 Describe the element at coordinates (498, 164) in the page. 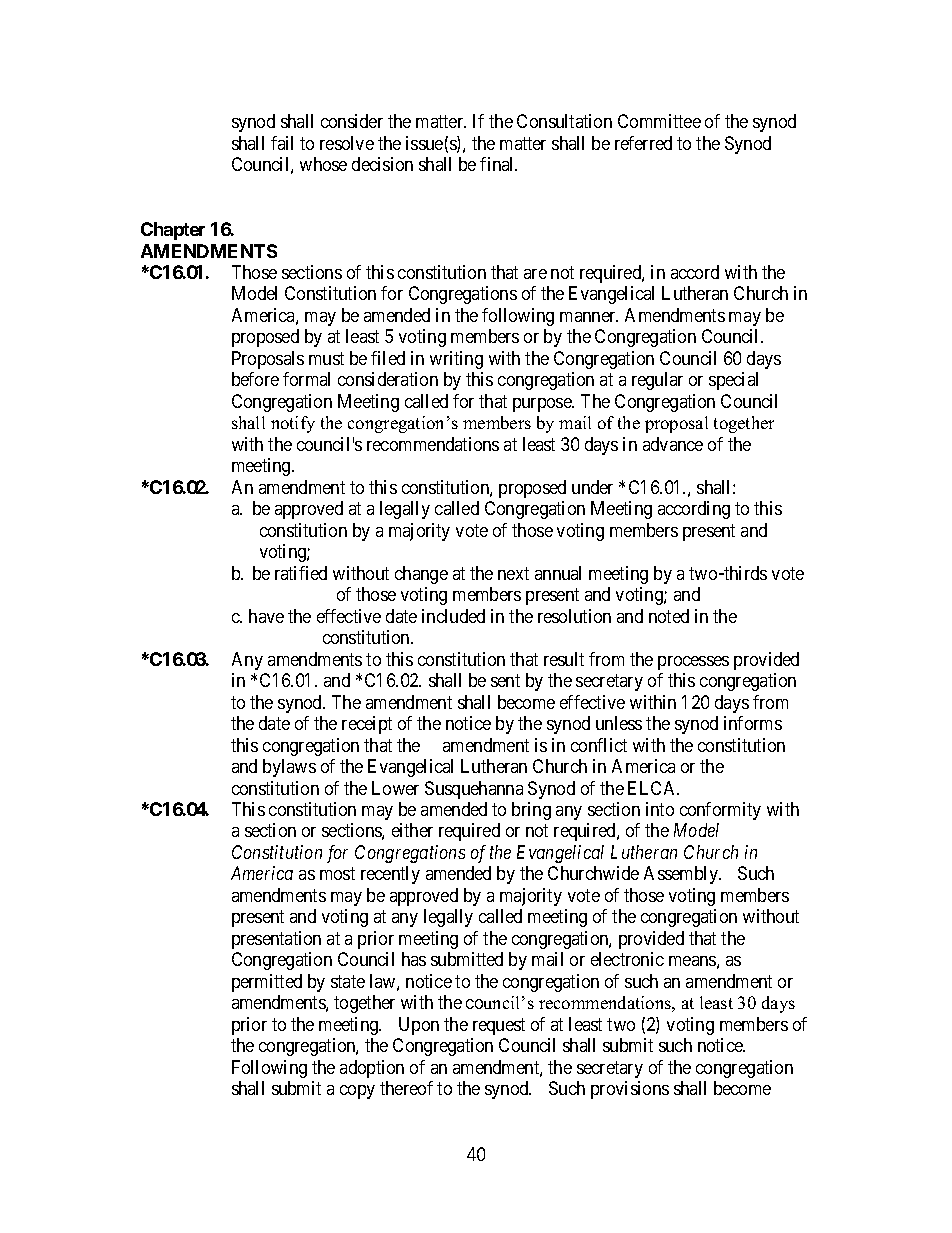

I see `final` at that location.
